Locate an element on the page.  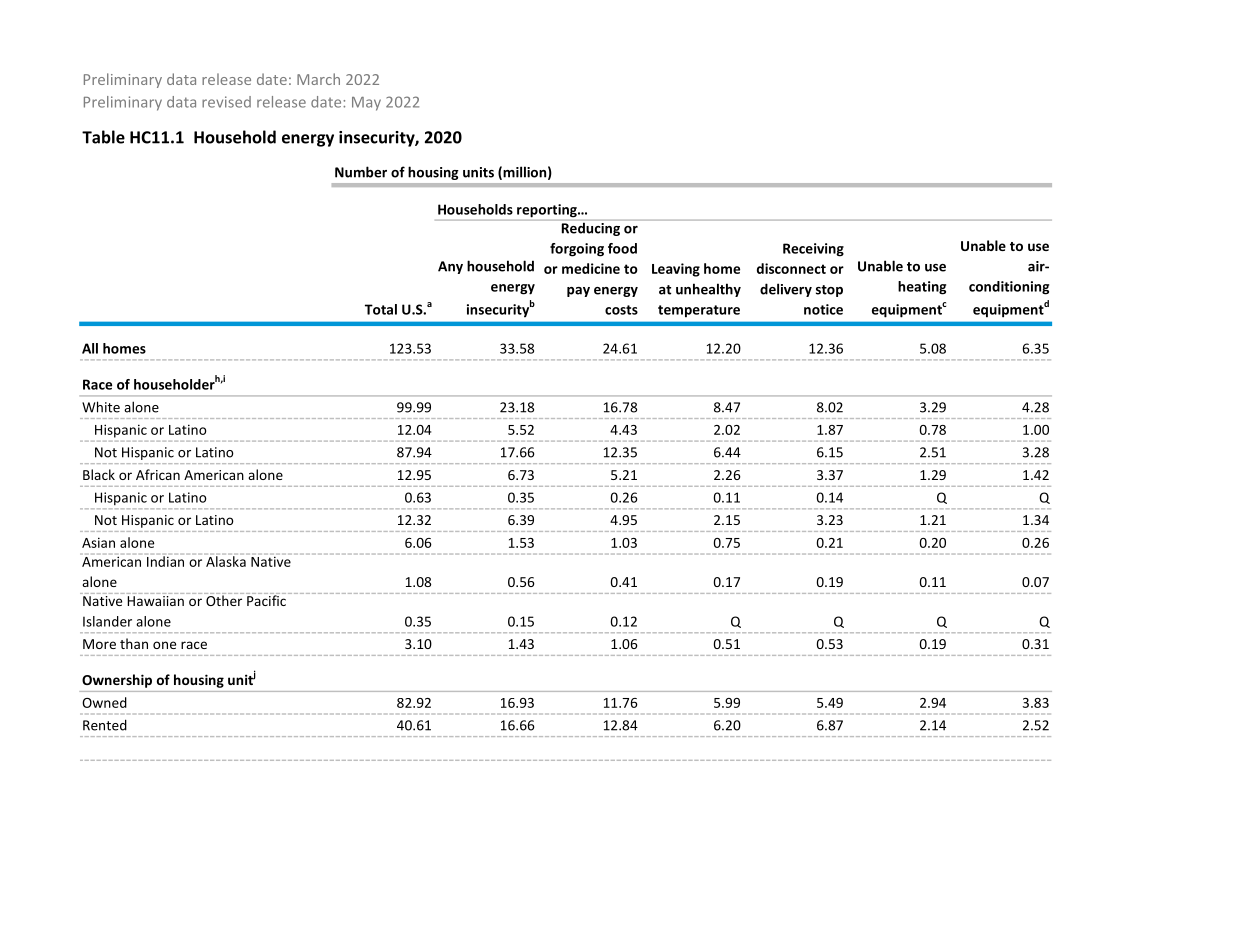
White is located at coordinates (101, 407).
